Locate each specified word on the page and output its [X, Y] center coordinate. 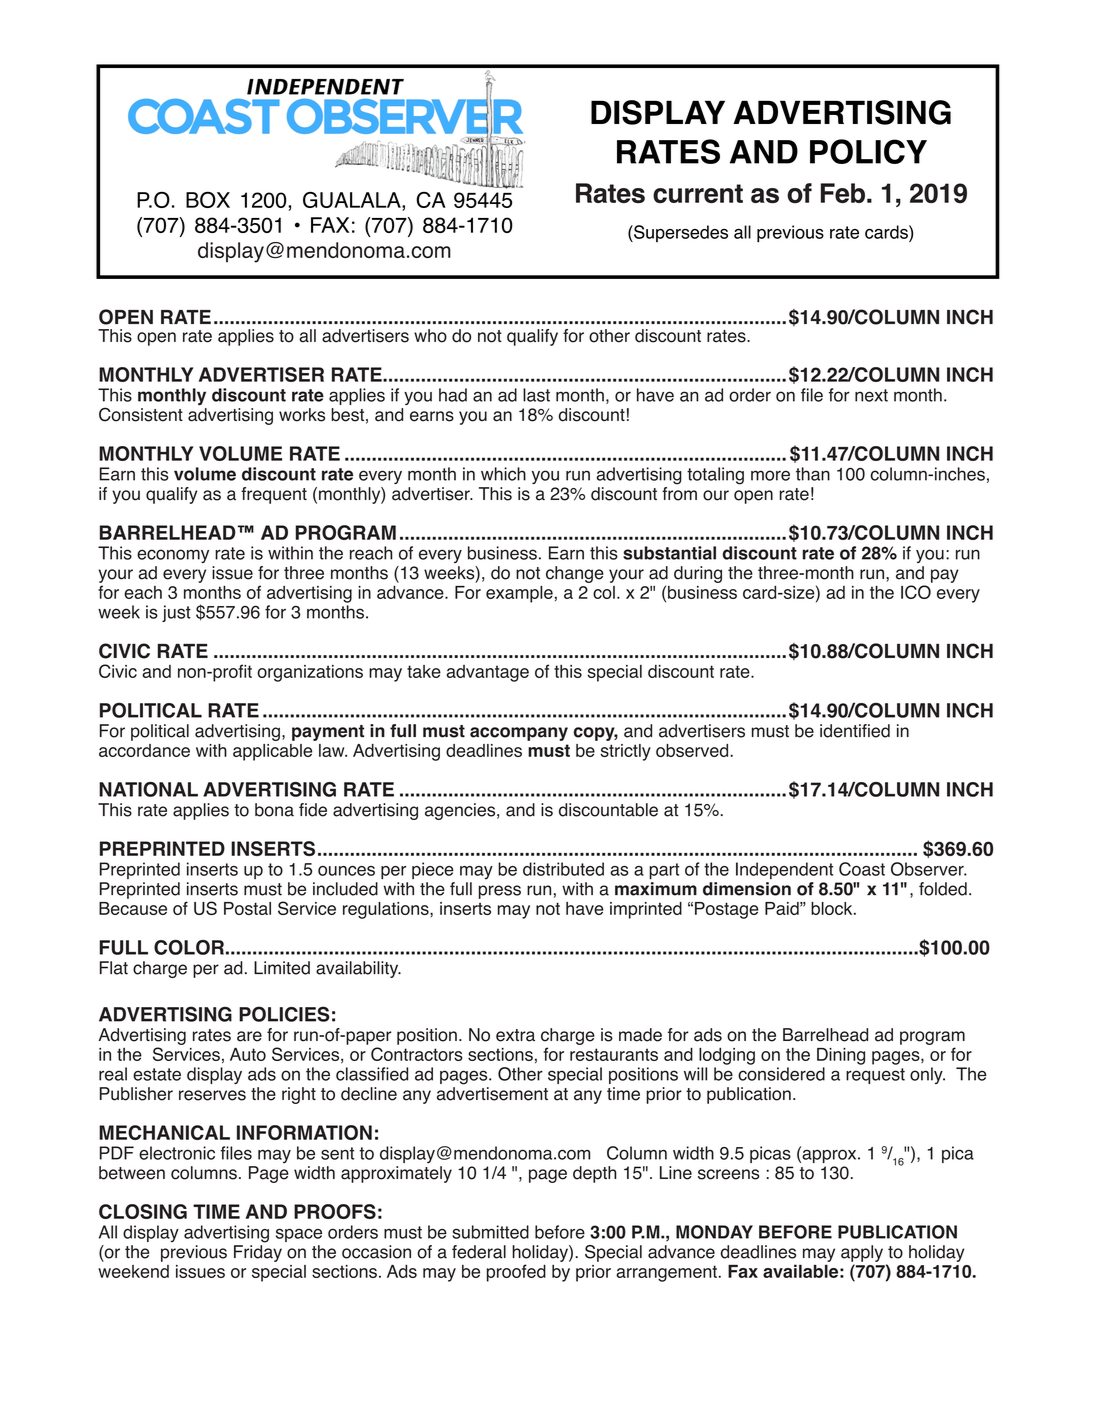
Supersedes [680, 233]
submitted [490, 1232]
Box [208, 200]
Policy [868, 151]
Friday [258, 1253]
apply [862, 1253]
